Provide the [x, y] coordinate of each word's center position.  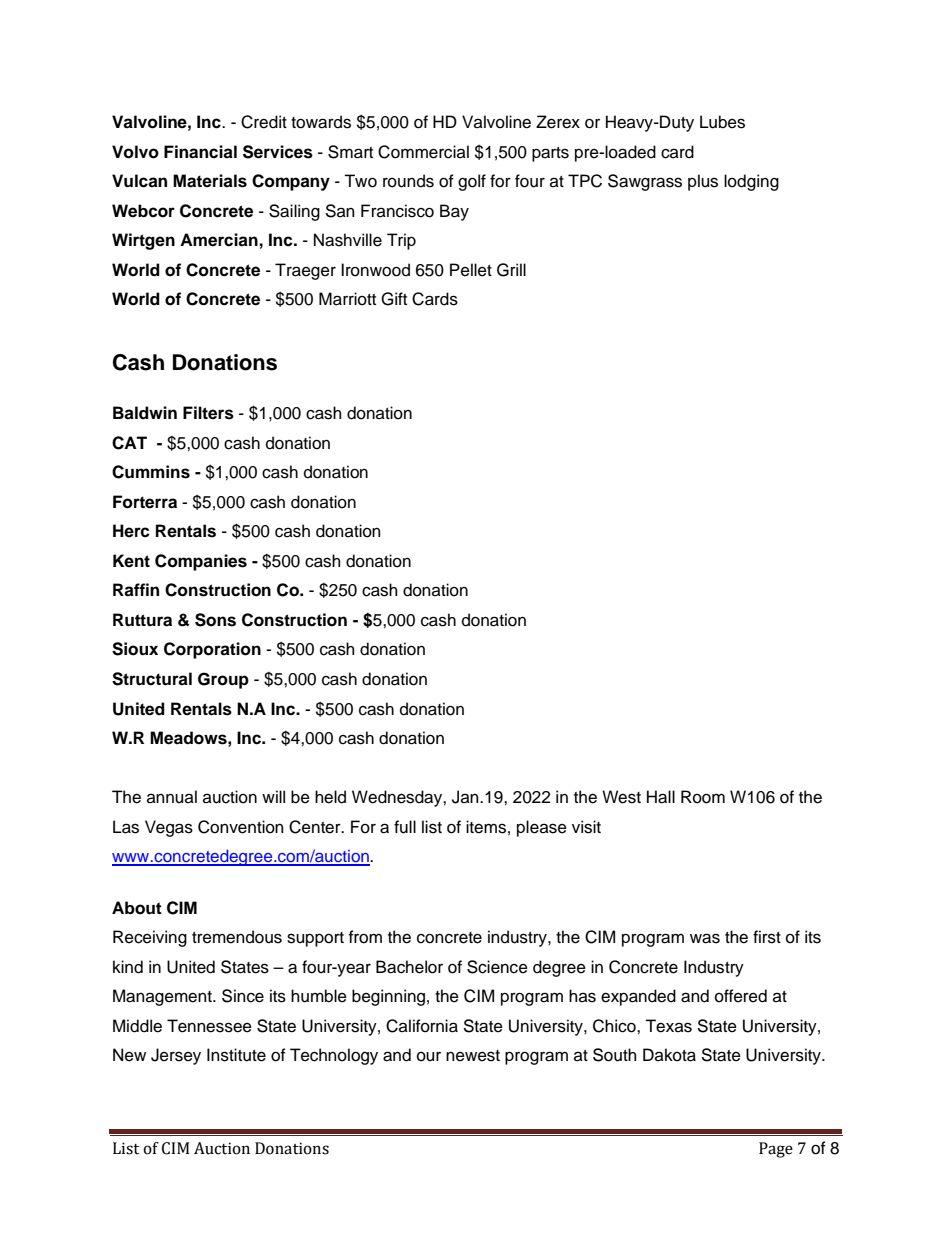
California [422, 1026]
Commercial [423, 152]
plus [703, 182]
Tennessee [209, 1026]
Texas [668, 1026]
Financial [200, 152]
